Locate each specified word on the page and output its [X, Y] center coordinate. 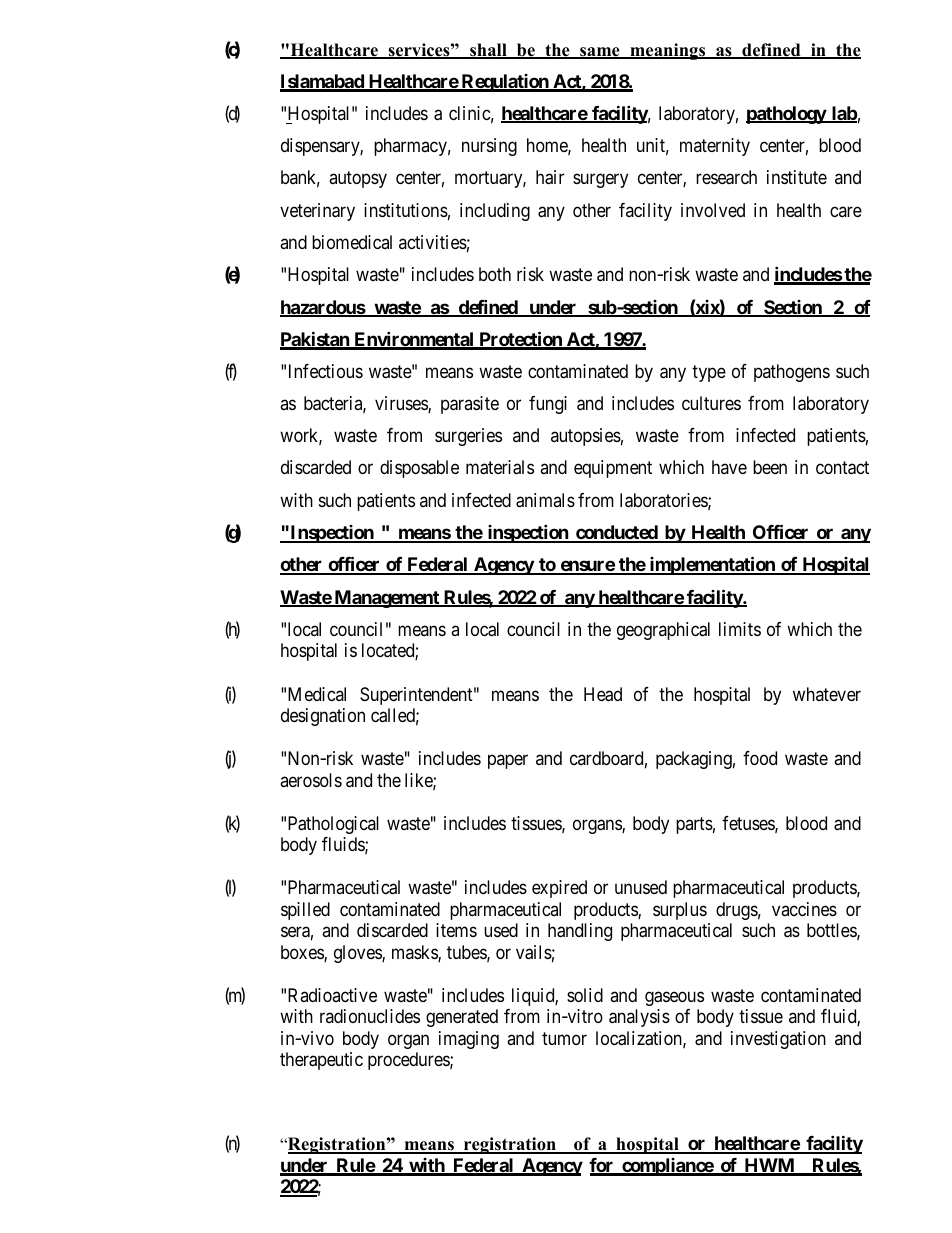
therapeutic [321, 1061]
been [770, 467]
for [602, 1166]
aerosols [311, 780]
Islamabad [323, 82]
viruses [402, 404]
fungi [548, 405]
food [760, 758]
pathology [786, 115]
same [600, 53]
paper [508, 762]
